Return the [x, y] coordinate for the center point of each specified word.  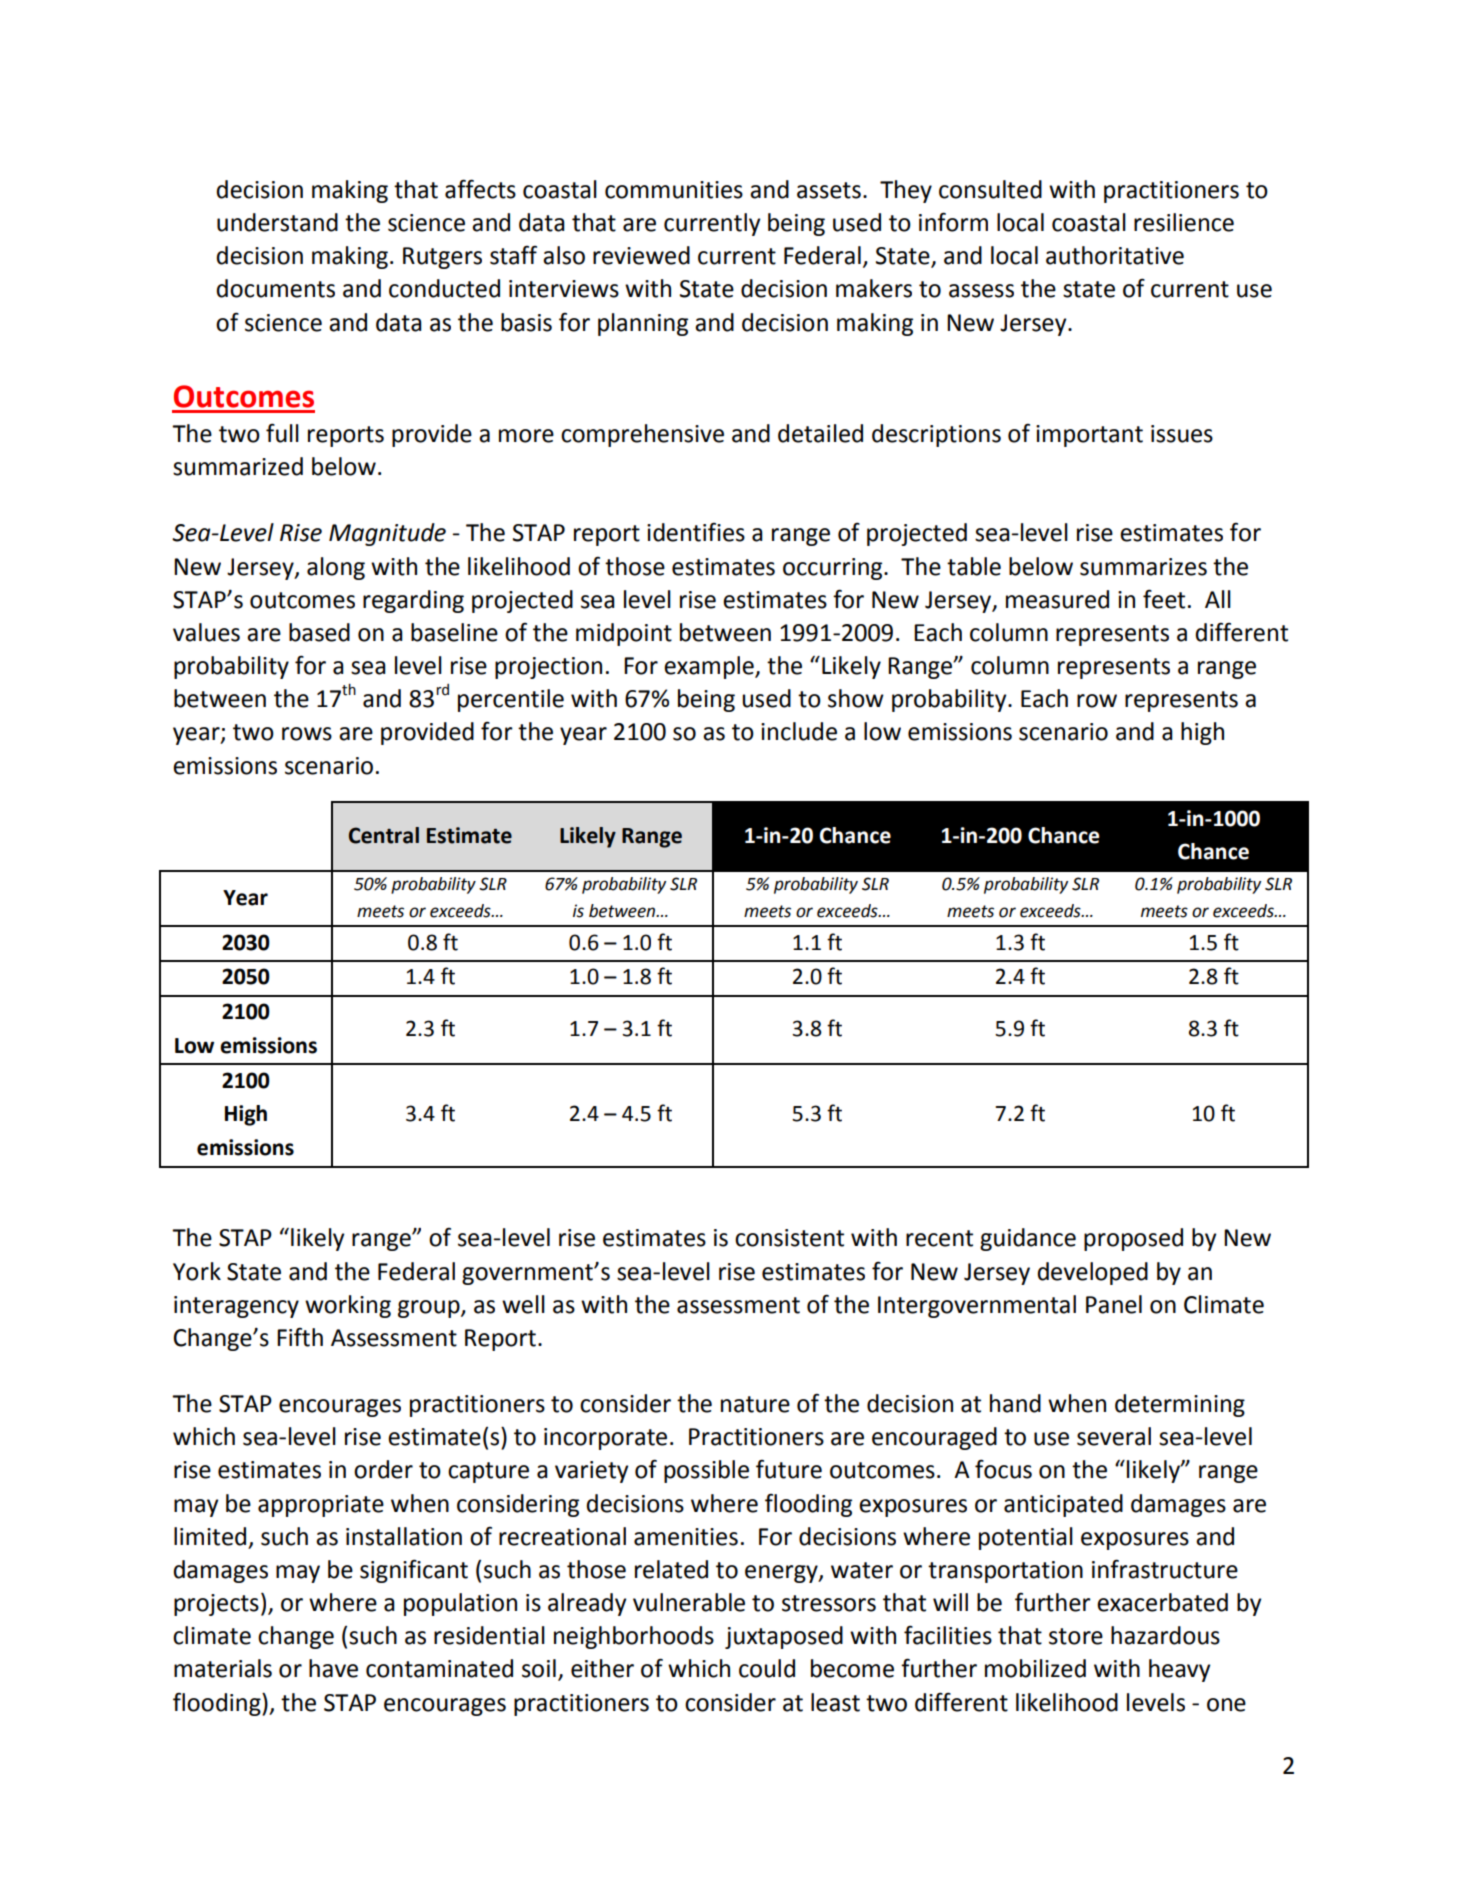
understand [277, 222]
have [333, 1668]
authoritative [1115, 255]
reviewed [641, 255]
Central [384, 835]
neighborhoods [634, 1637]
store [1076, 1636]
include [799, 731]
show [856, 698]
